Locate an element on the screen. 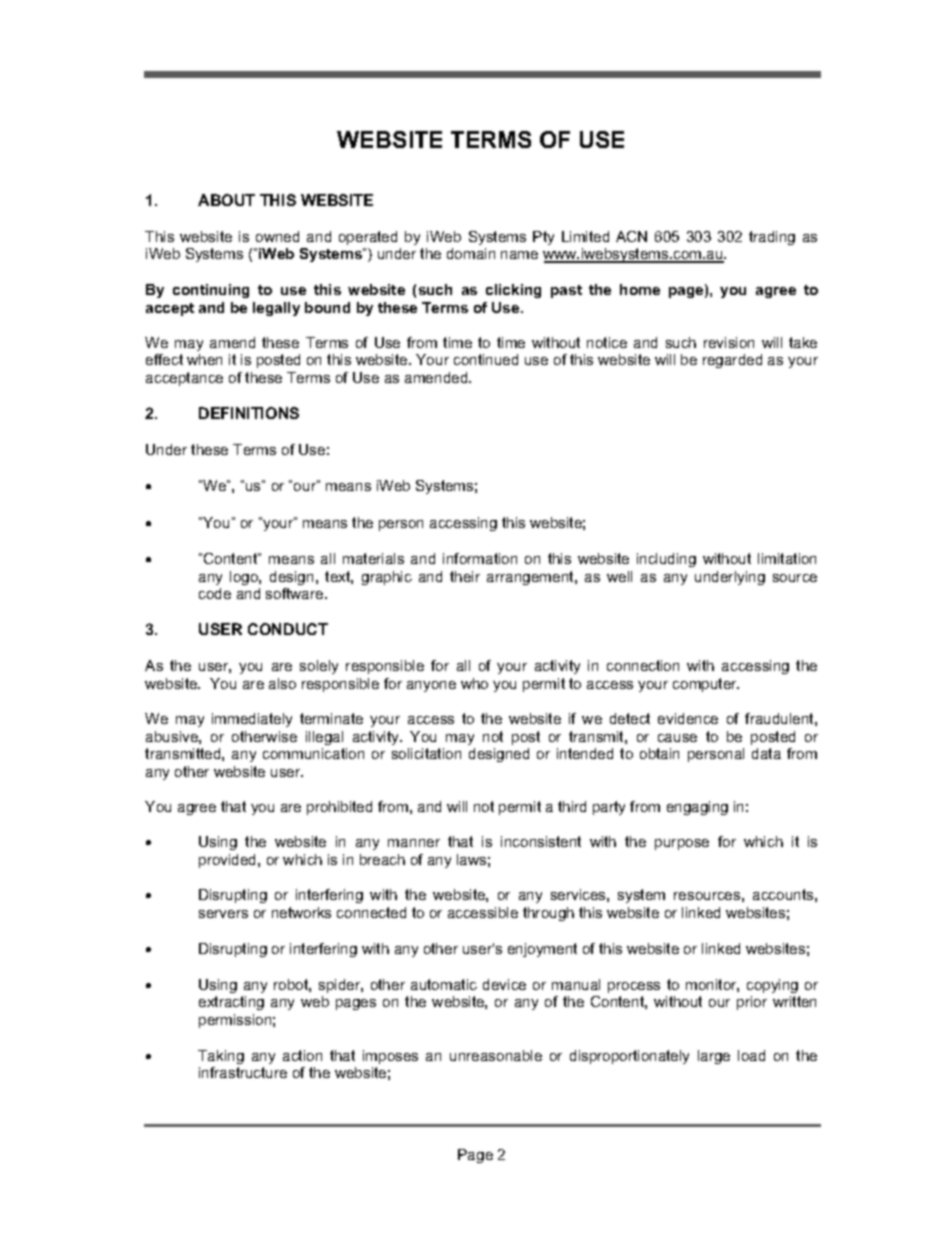  trading is located at coordinates (772, 238).
